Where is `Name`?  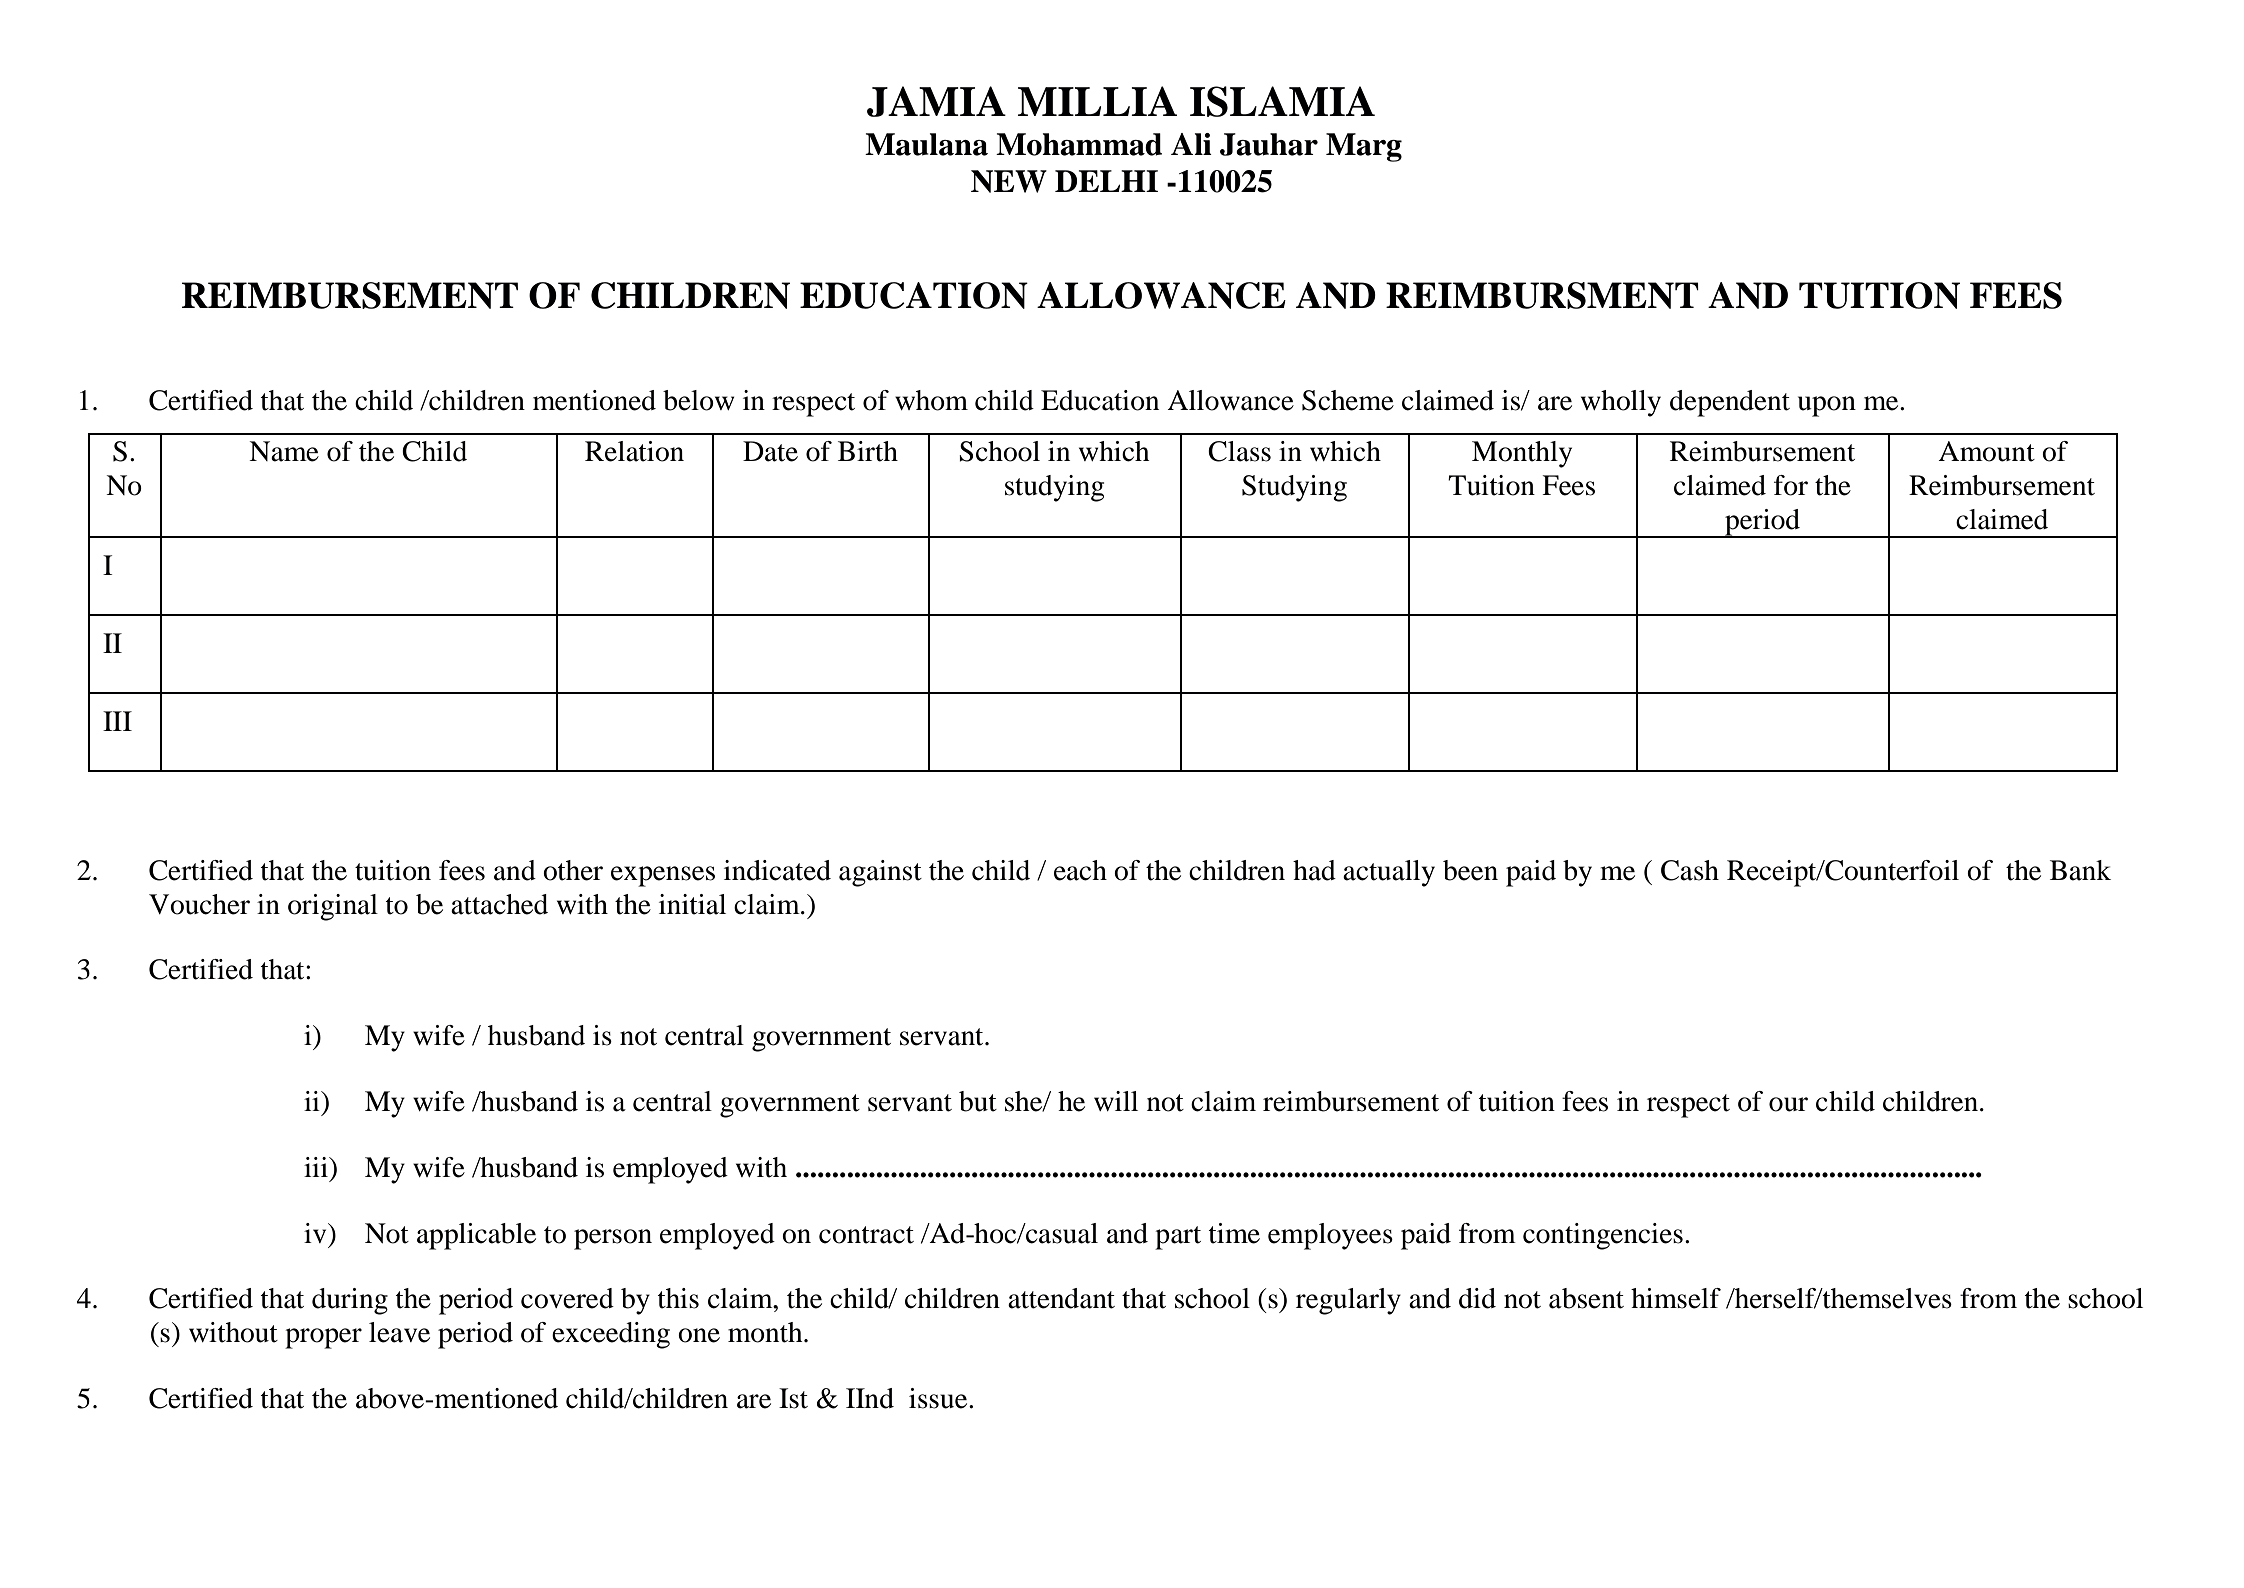
Name is located at coordinates (284, 451).
